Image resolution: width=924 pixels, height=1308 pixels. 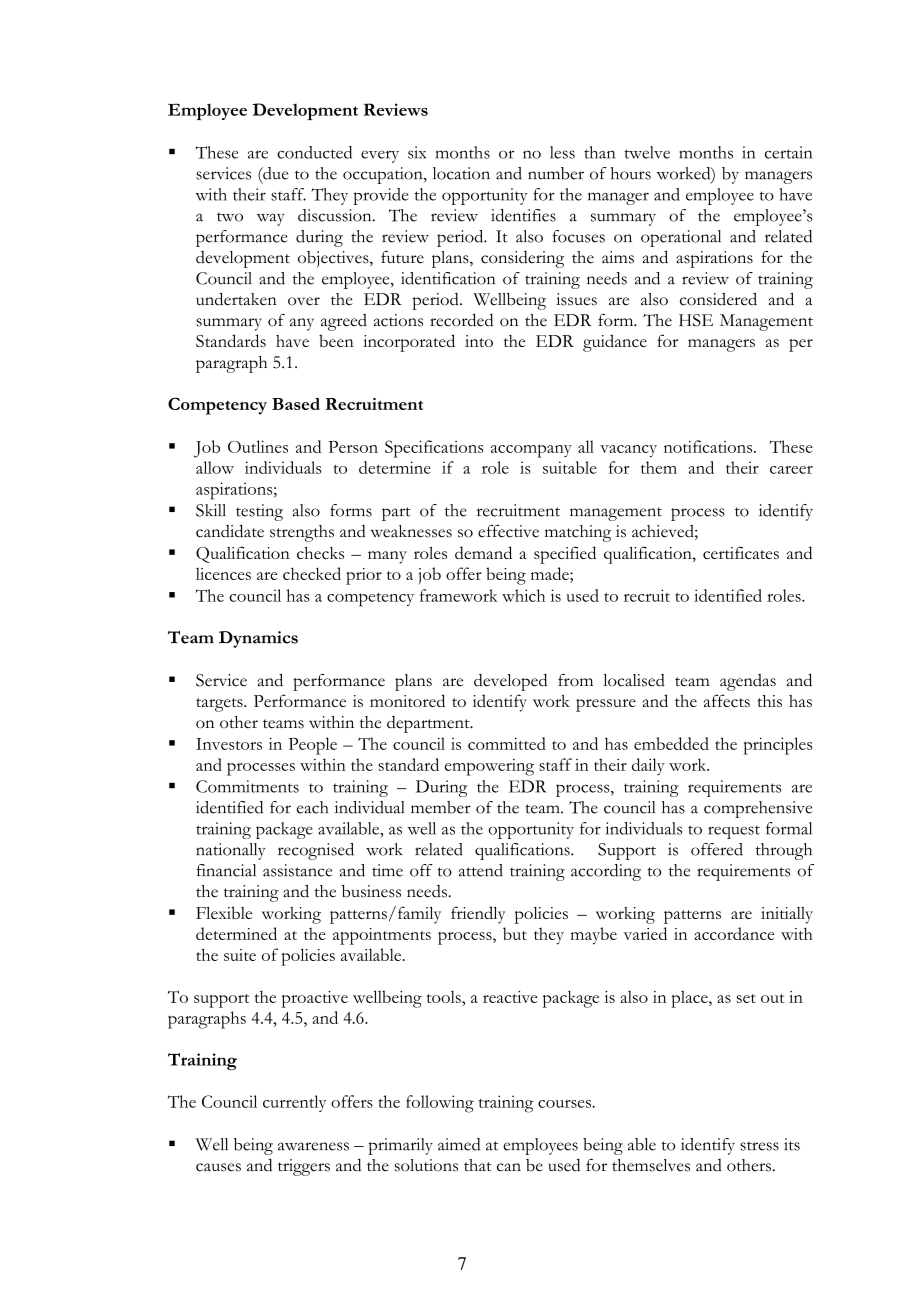 I want to click on notifications, so click(x=709, y=446).
